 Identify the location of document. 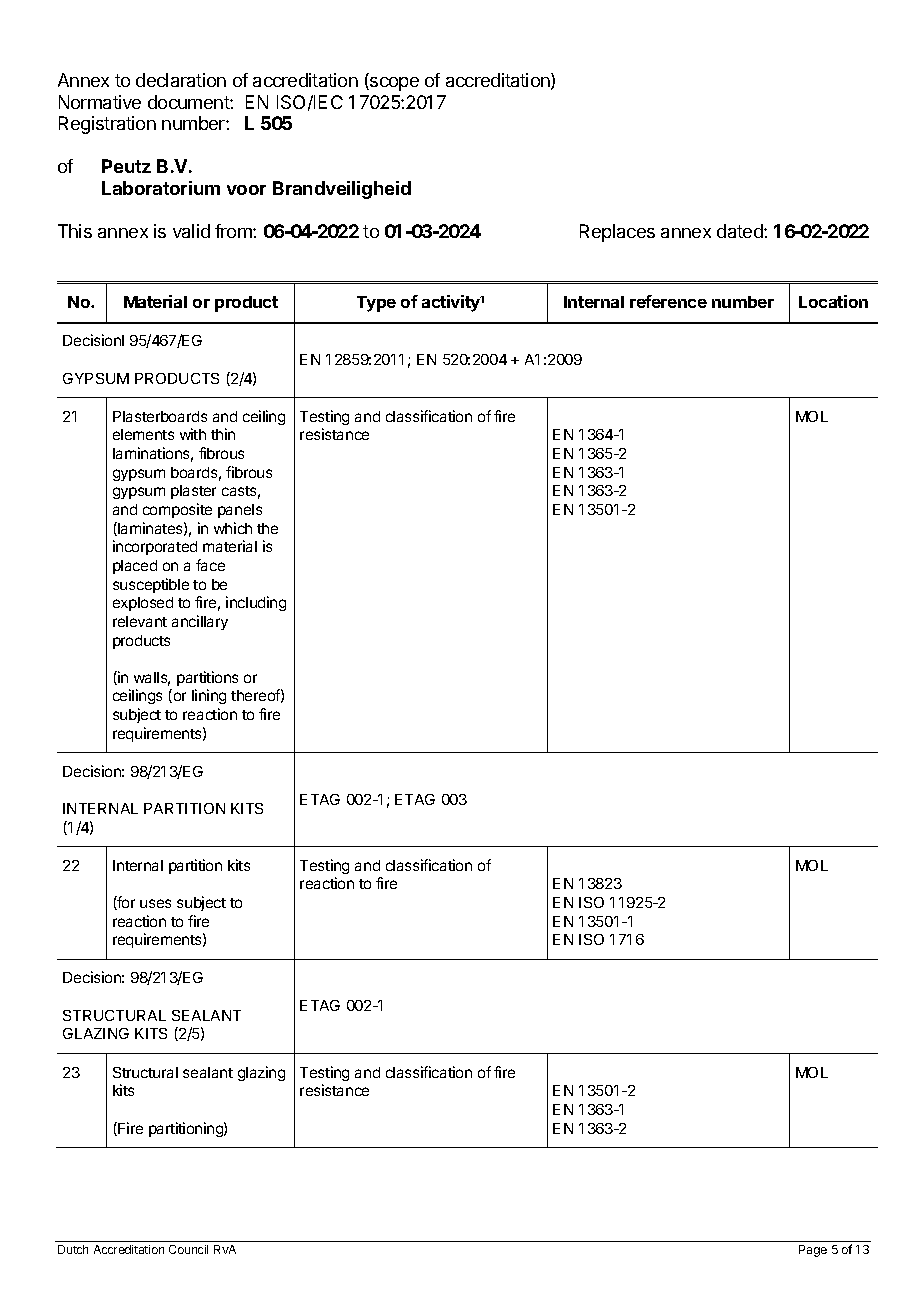
(189, 102).
